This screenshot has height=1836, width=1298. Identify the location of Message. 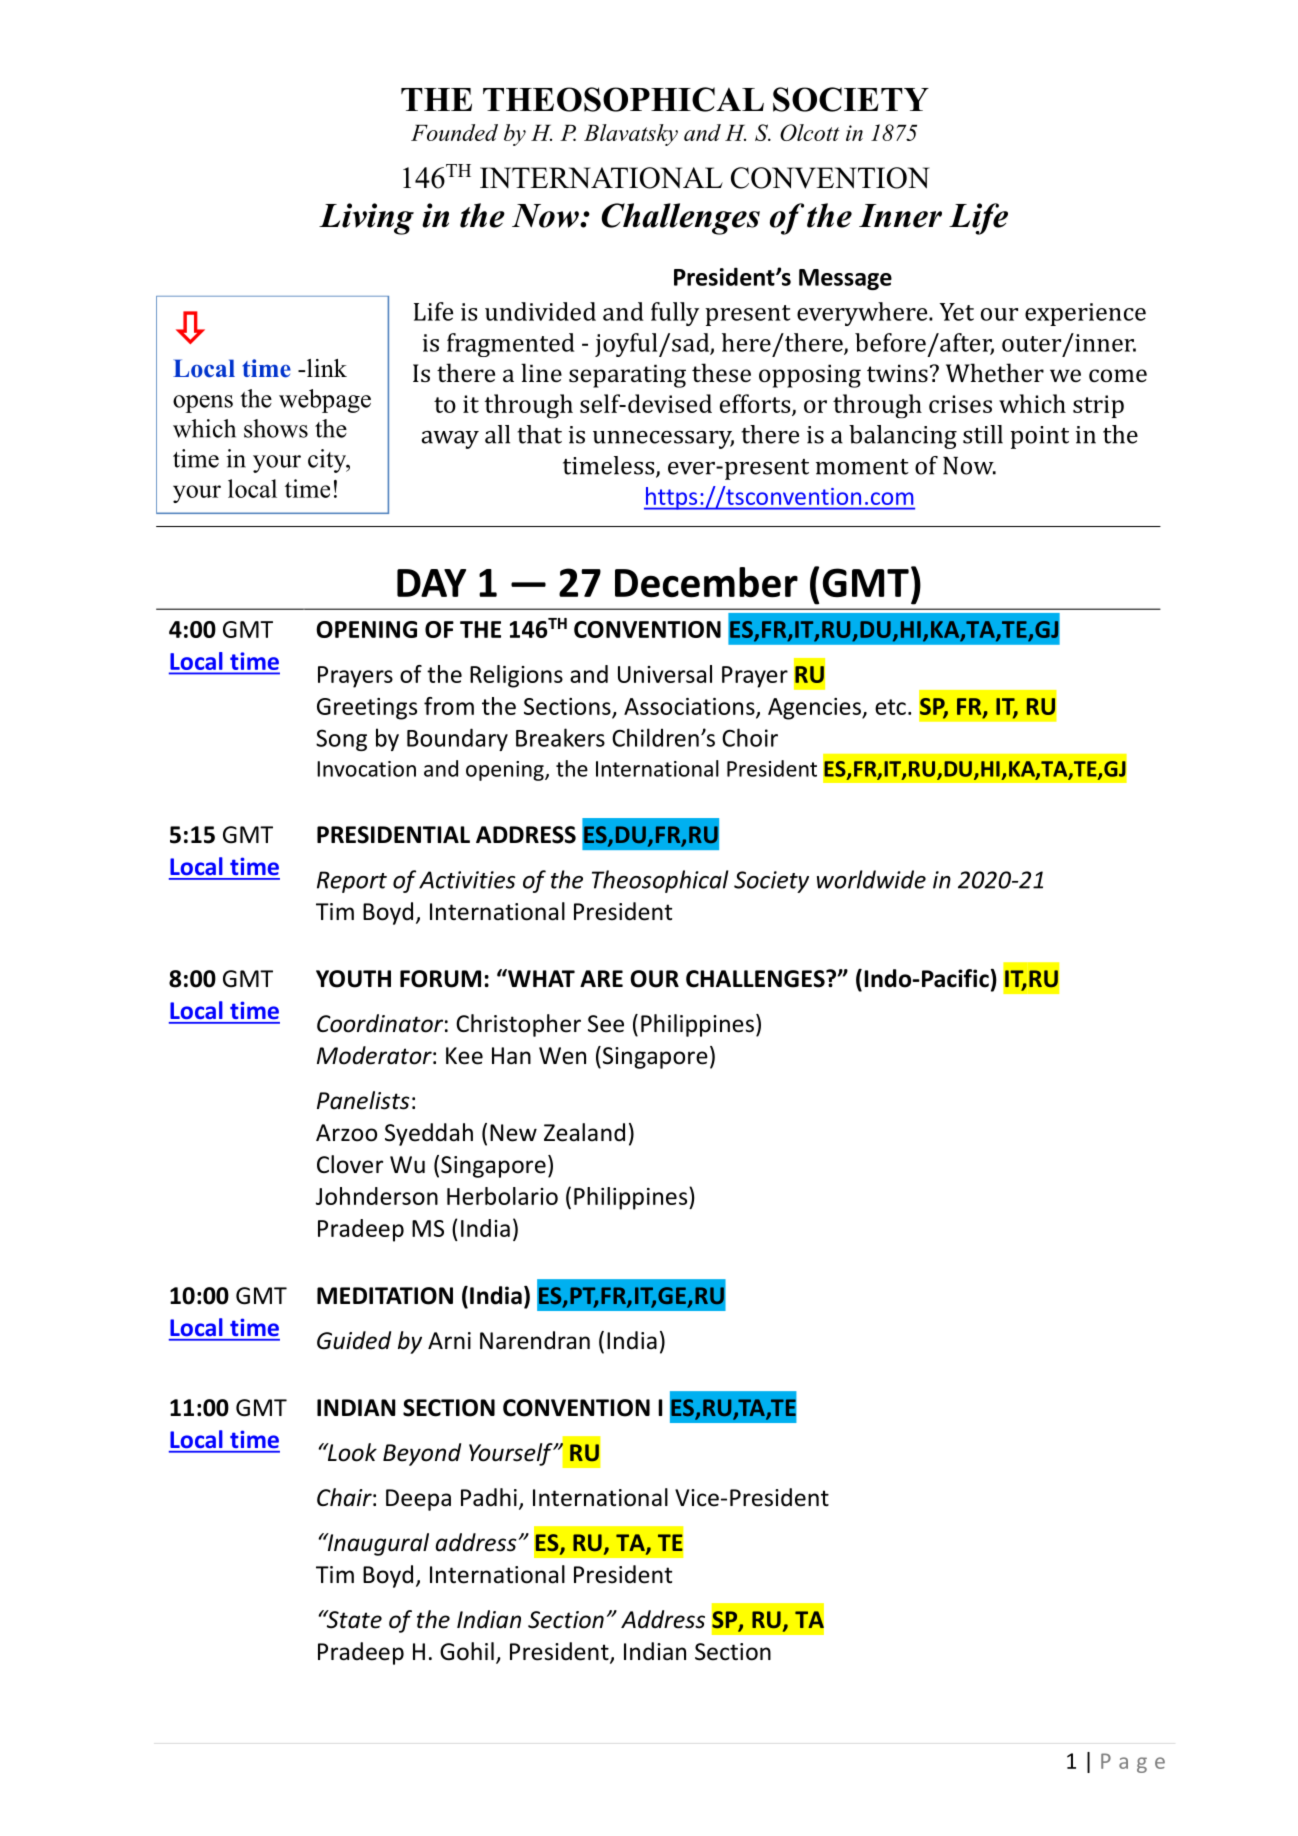
(845, 279).
